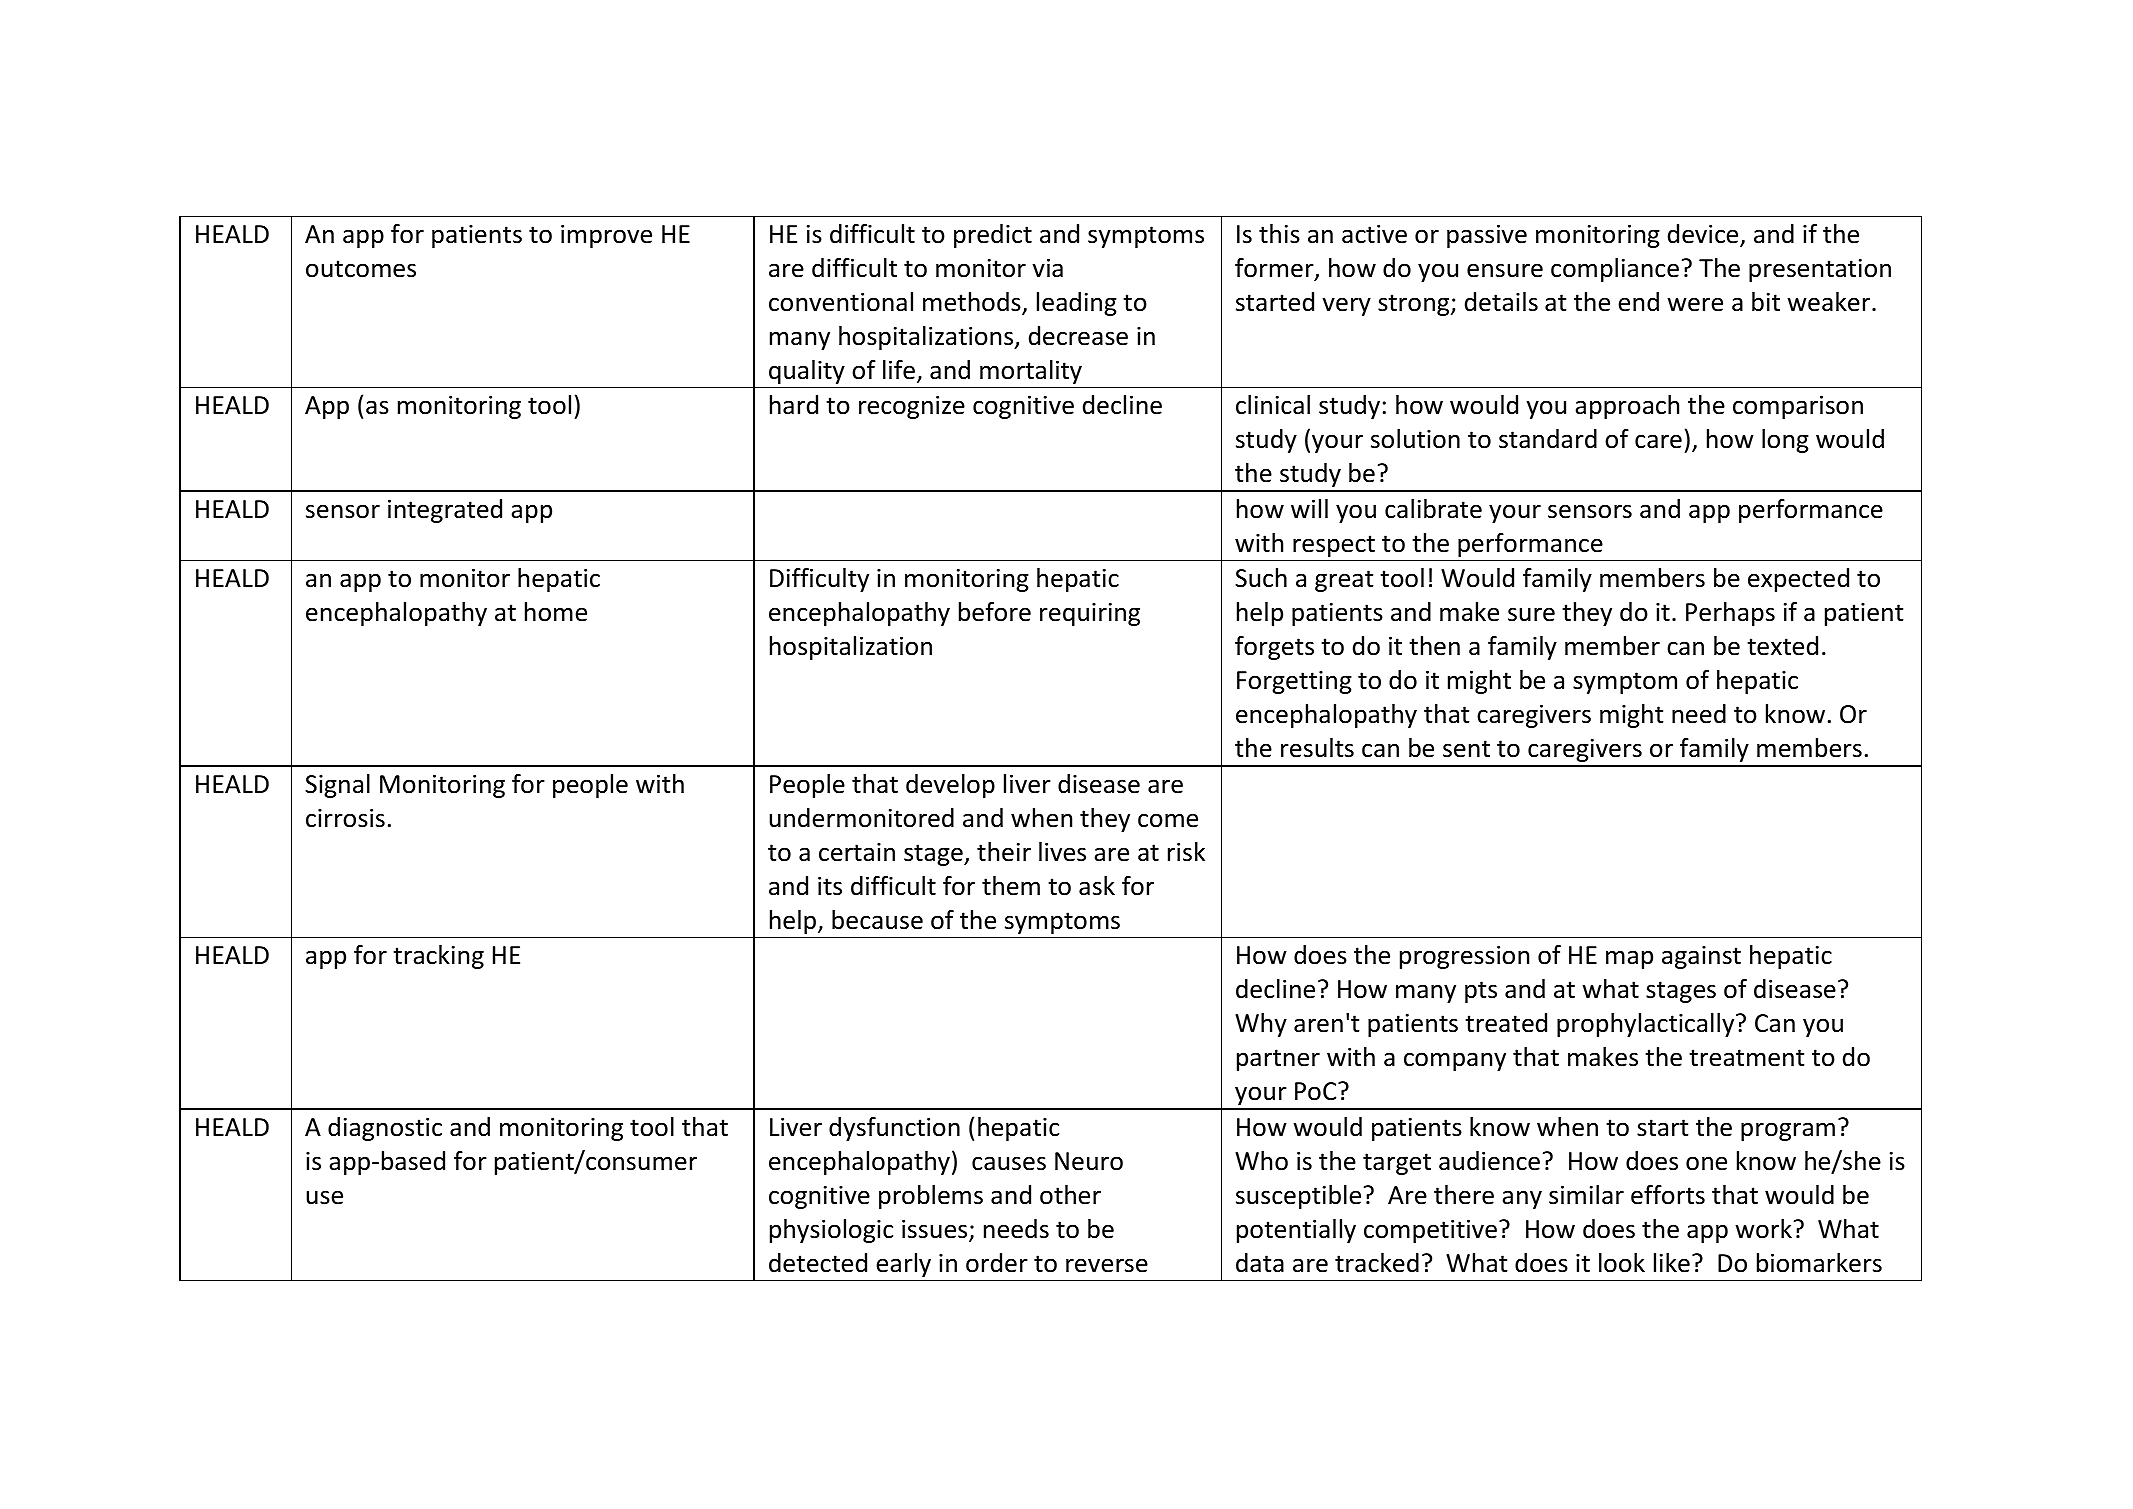  I want to click on reverse, so click(1107, 1265).
